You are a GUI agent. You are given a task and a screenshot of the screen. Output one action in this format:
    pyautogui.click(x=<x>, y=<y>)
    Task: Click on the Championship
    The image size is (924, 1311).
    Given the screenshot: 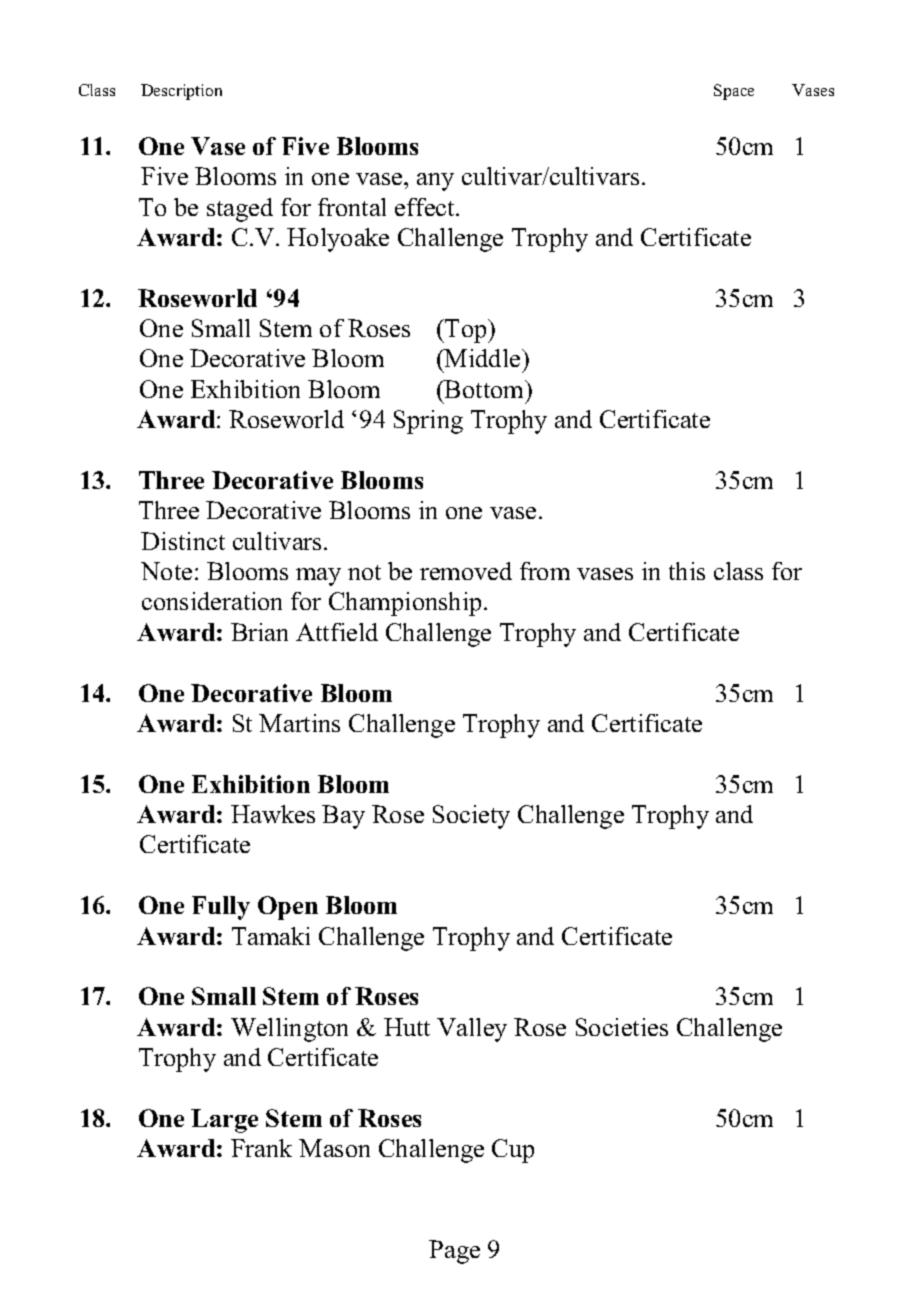 What is the action you would take?
    pyautogui.click(x=405, y=604)
